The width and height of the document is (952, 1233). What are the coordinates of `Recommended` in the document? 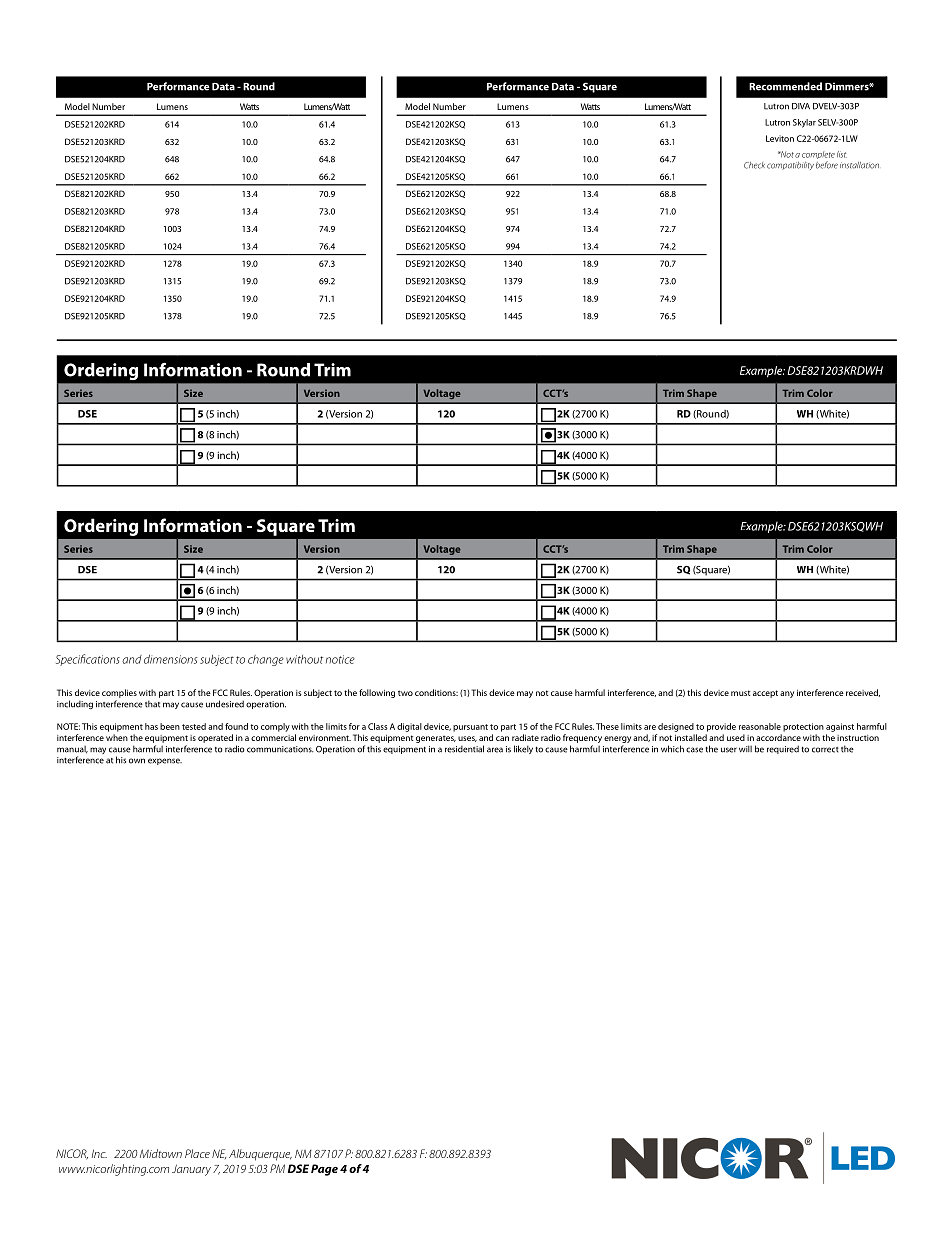 It's located at (785, 86).
